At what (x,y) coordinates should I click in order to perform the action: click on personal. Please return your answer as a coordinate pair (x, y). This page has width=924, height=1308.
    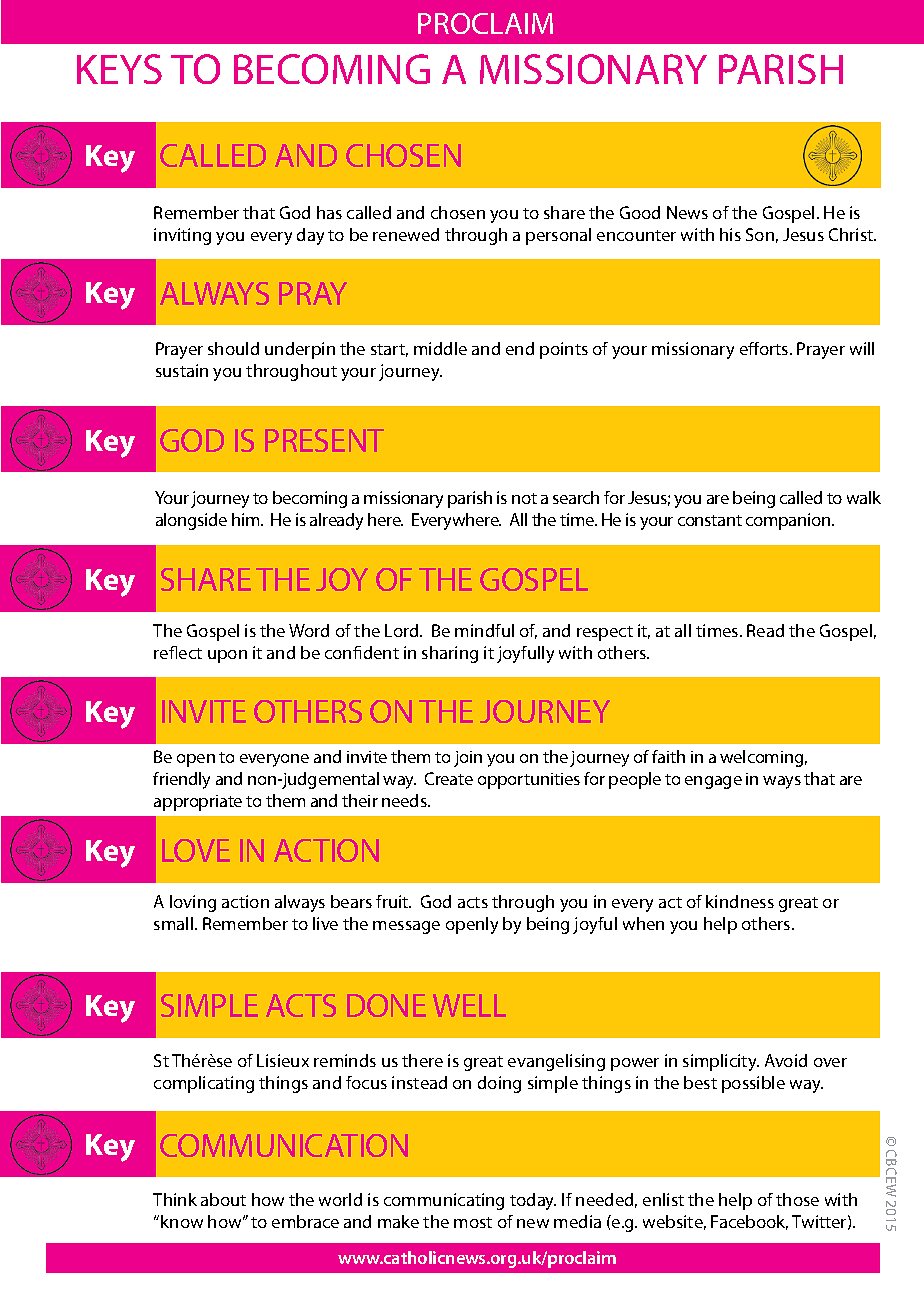
    Looking at the image, I should click on (558, 236).
